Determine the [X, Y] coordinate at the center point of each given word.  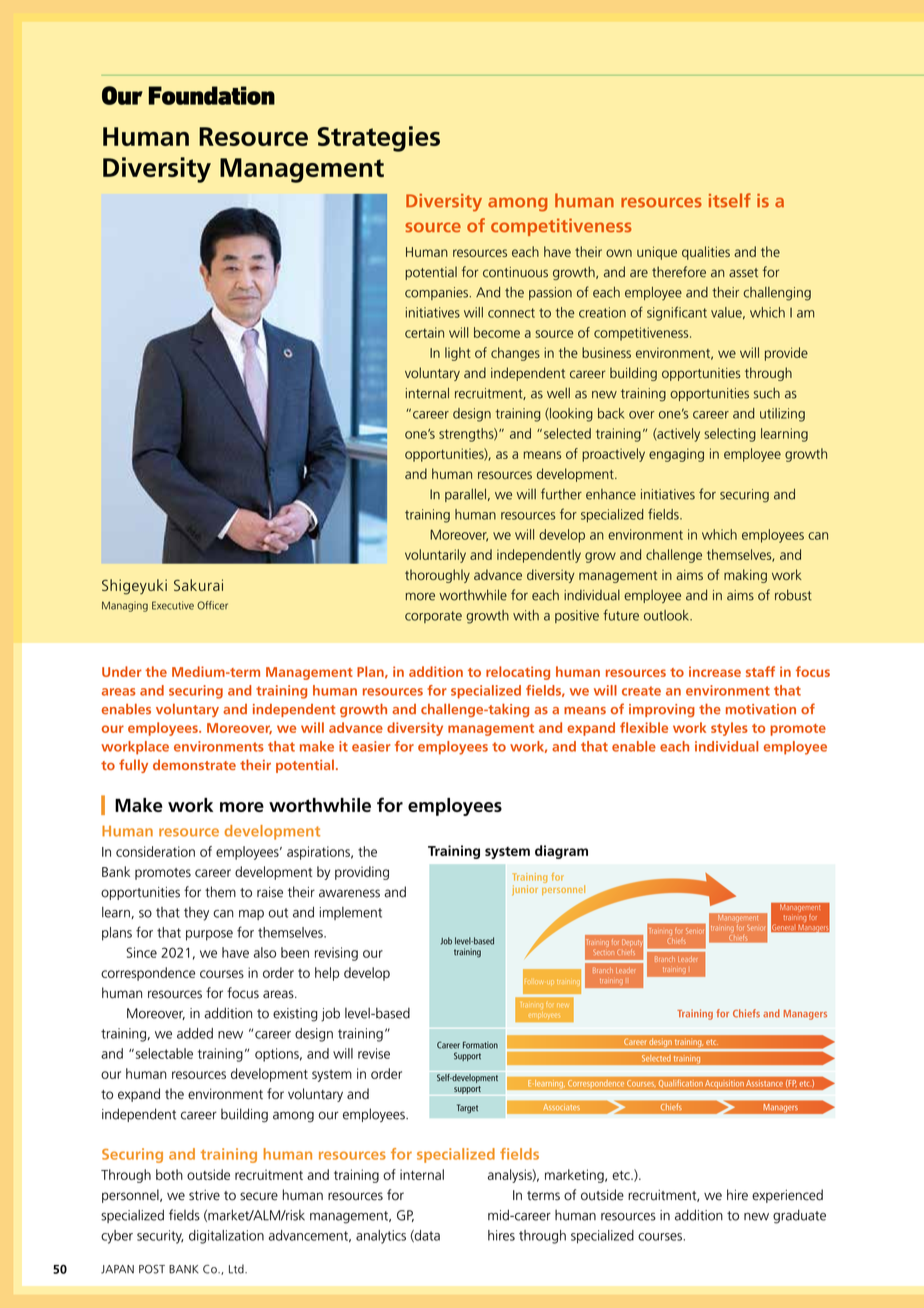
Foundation [212, 95]
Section [603, 952]
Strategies [378, 139]
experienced [787, 1196]
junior [525, 890]
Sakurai [198, 585]
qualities [706, 253]
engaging [676, 455]
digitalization [226, 1237]
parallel [465, 495]
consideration [155, 851]
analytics [381, 1237]
